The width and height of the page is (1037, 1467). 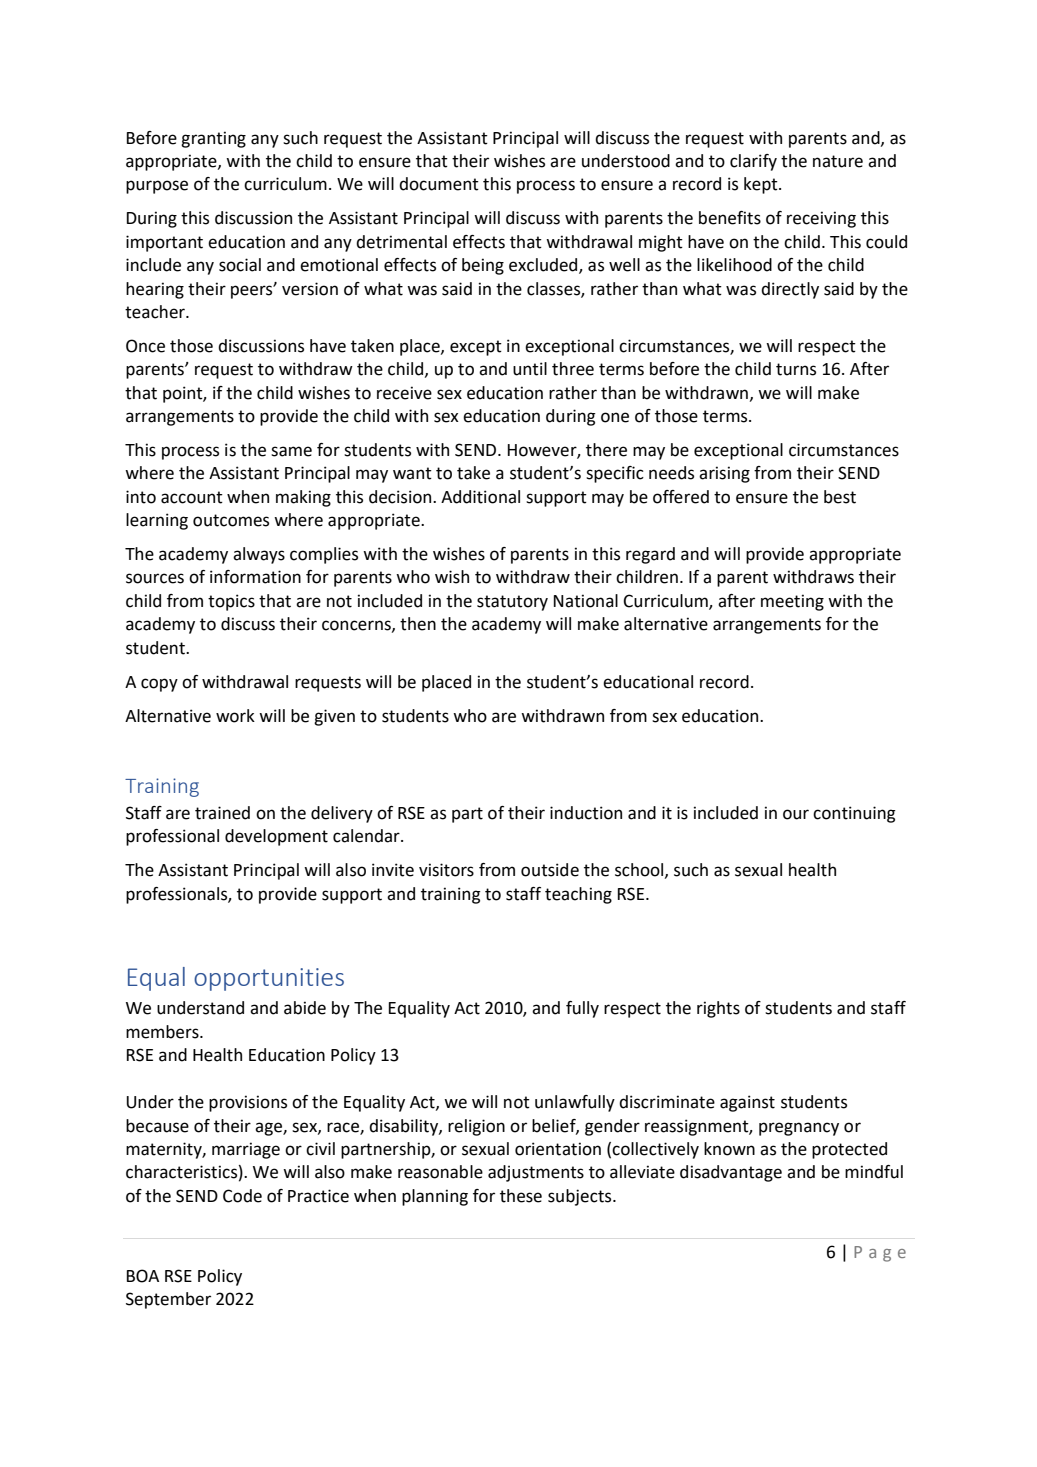 What do you see at coordinates (480, 497) in the page?
I see `Additional` at bounding box center [480, 497].
